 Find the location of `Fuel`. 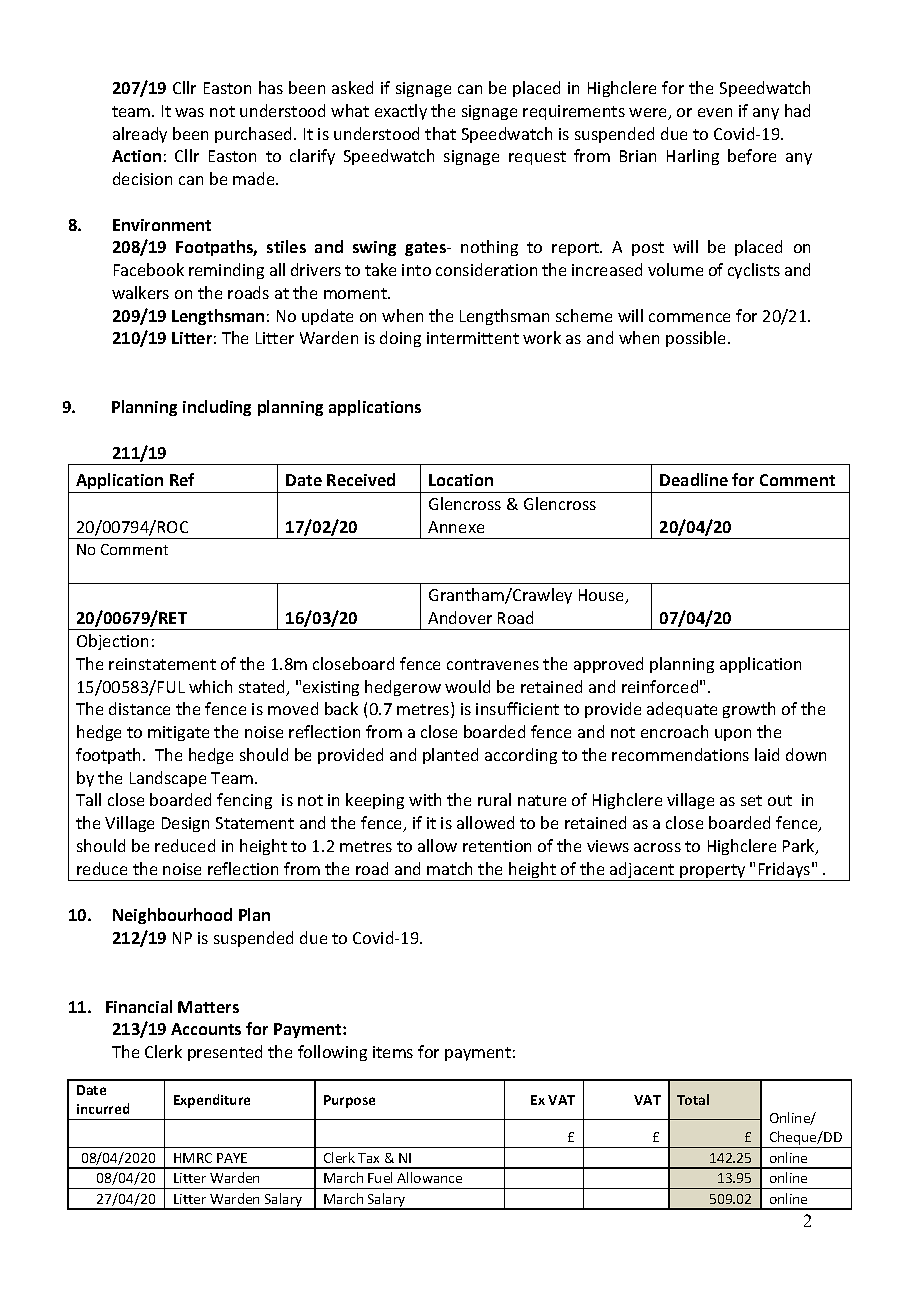

Fuel is located at coordinates (380, 1177).
